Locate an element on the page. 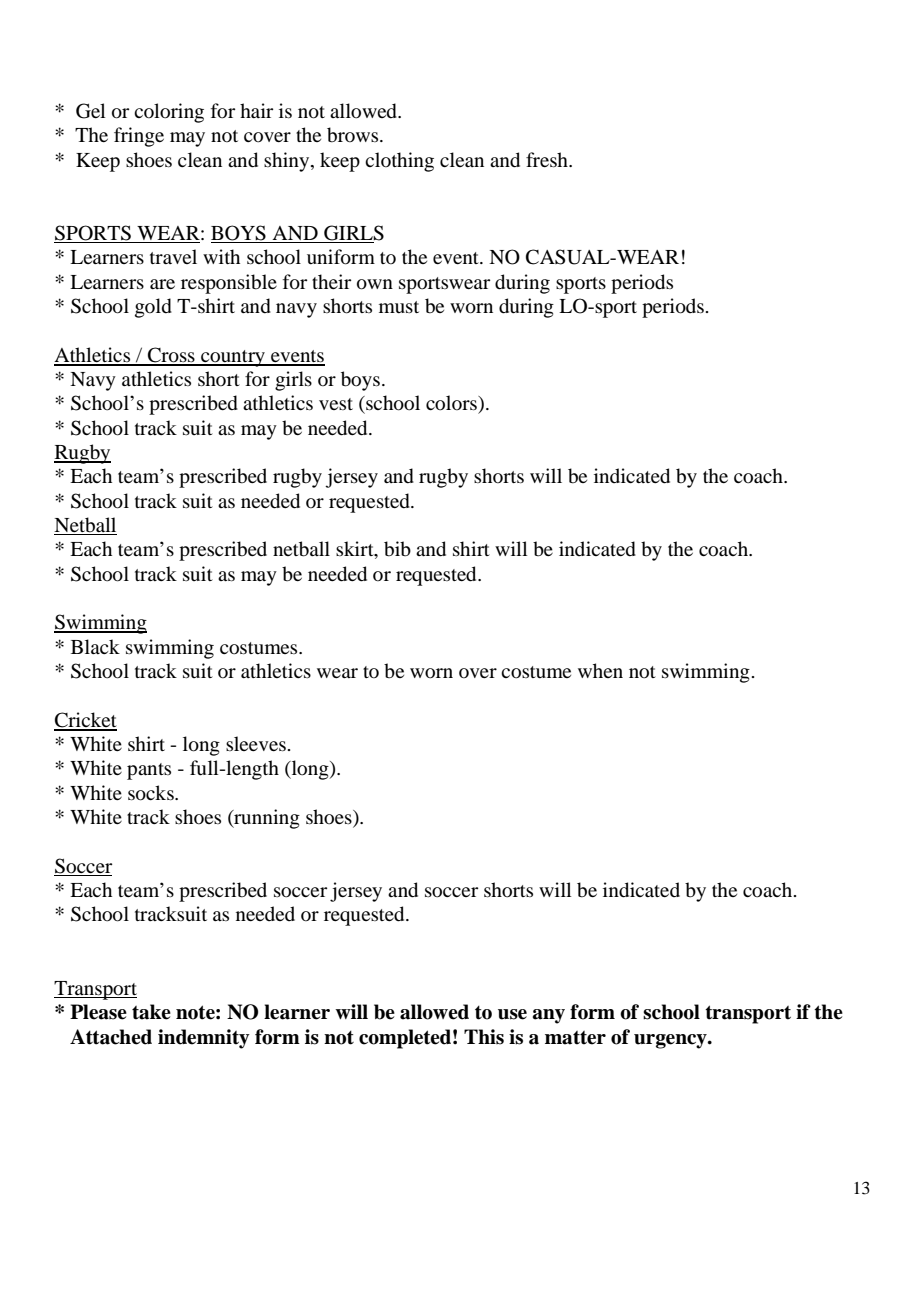  Black is located at coordinates (95, 646).
